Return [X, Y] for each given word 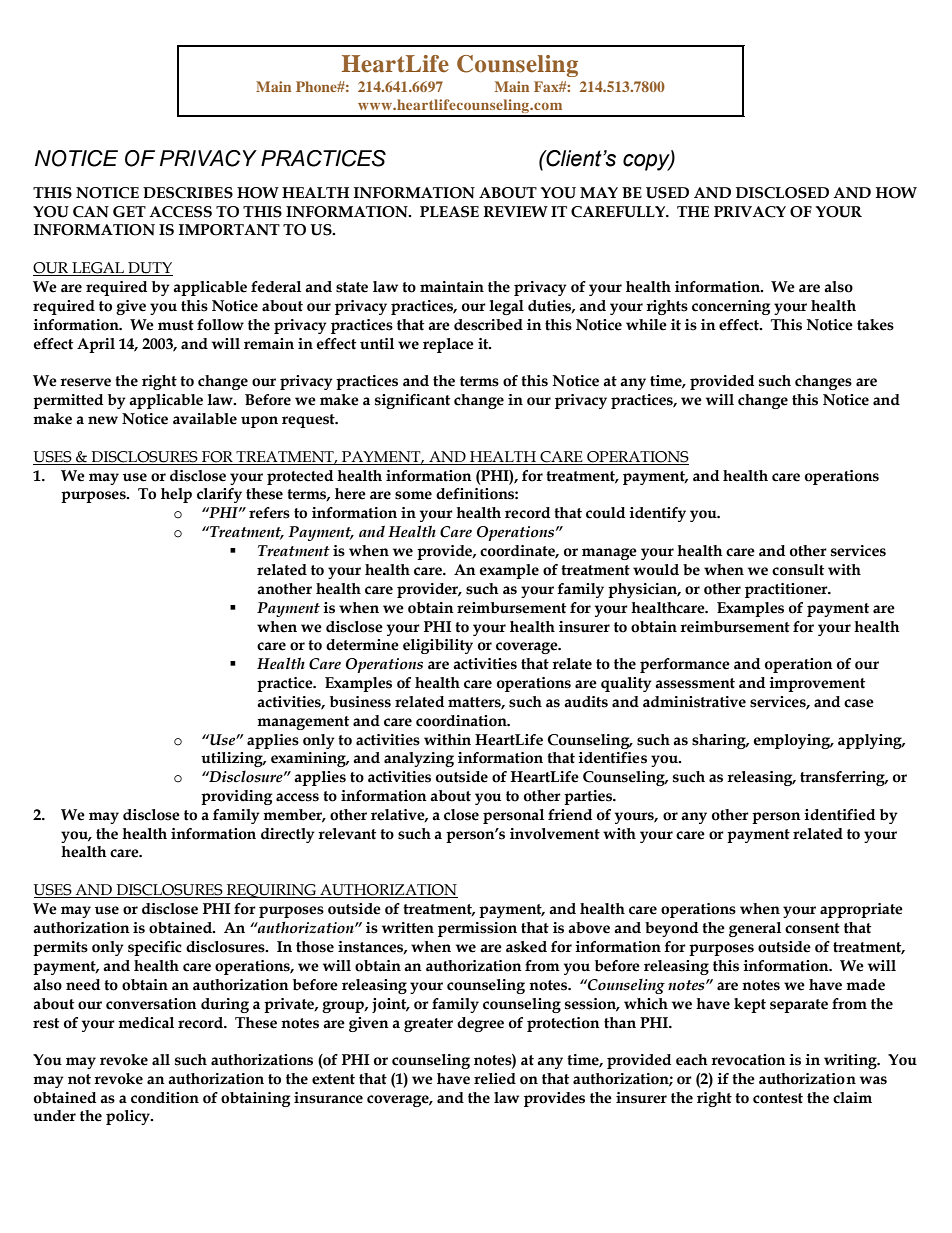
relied [495, 1079]
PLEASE [449, 212]
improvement [817, 684]
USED [667, 193]
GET [129, 212]
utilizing [233, 759]
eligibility [438, 646]
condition [165, 1098]
